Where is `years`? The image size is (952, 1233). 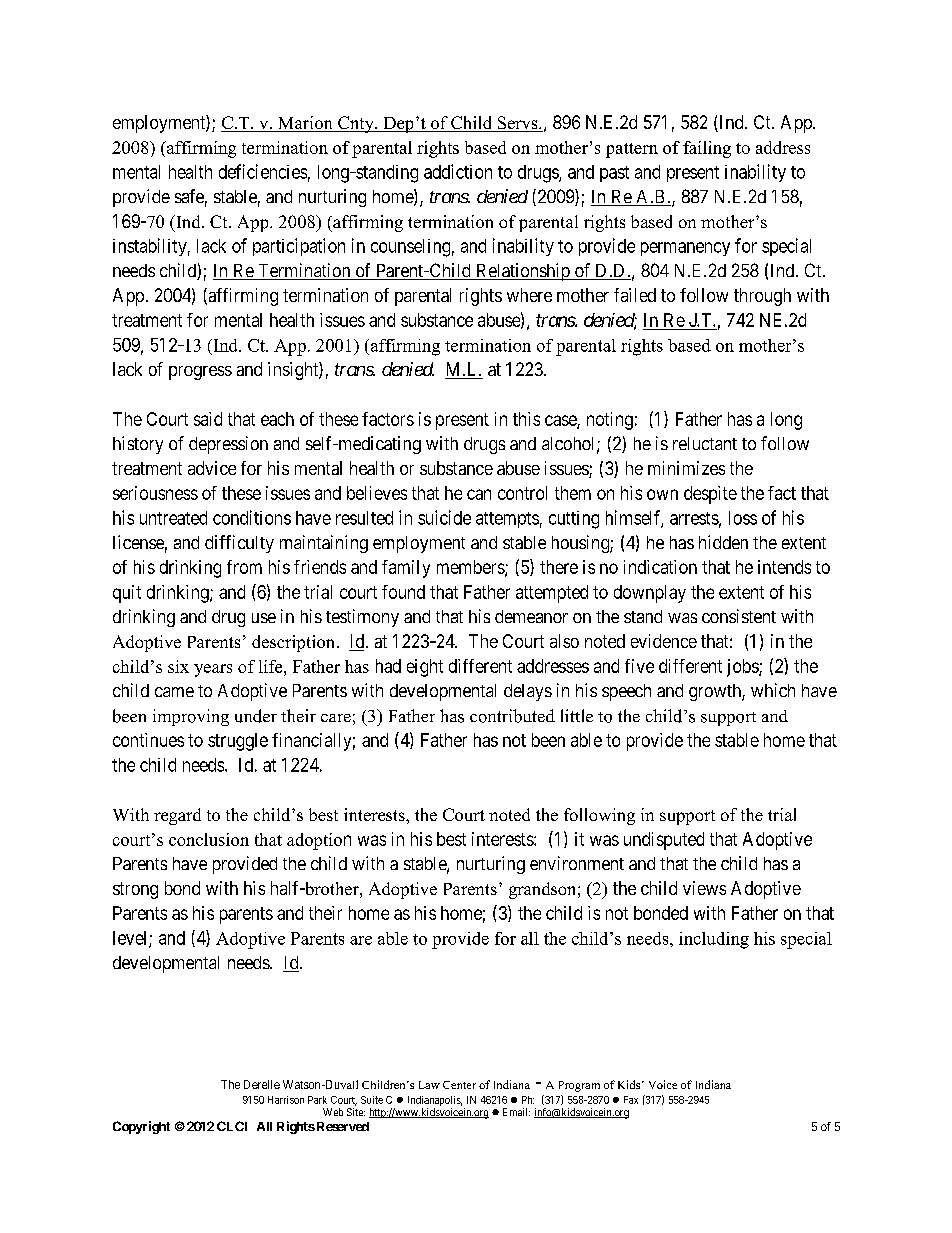
years is located at coordinates (213, 670).
